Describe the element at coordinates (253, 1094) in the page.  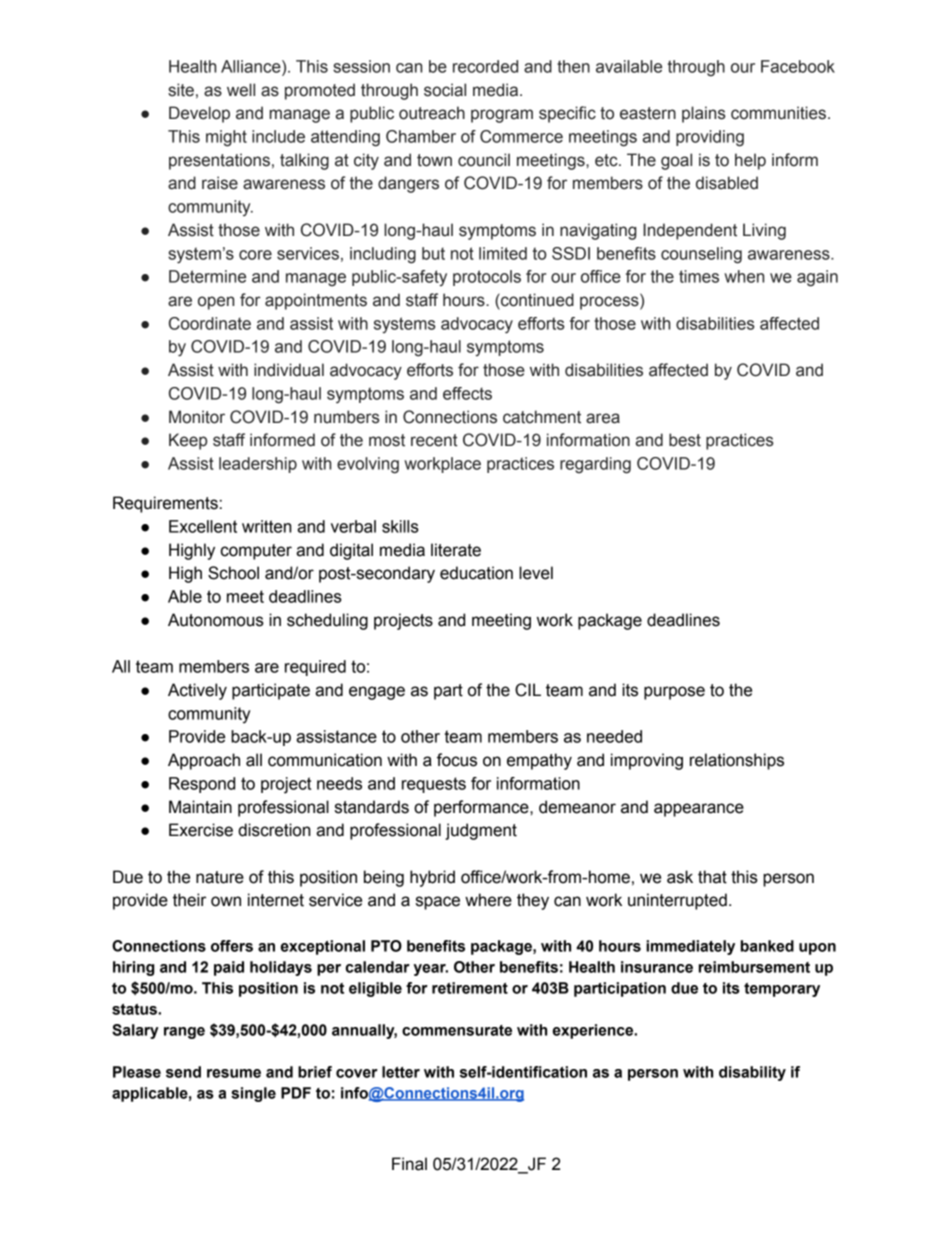
I see `single` at that location.
